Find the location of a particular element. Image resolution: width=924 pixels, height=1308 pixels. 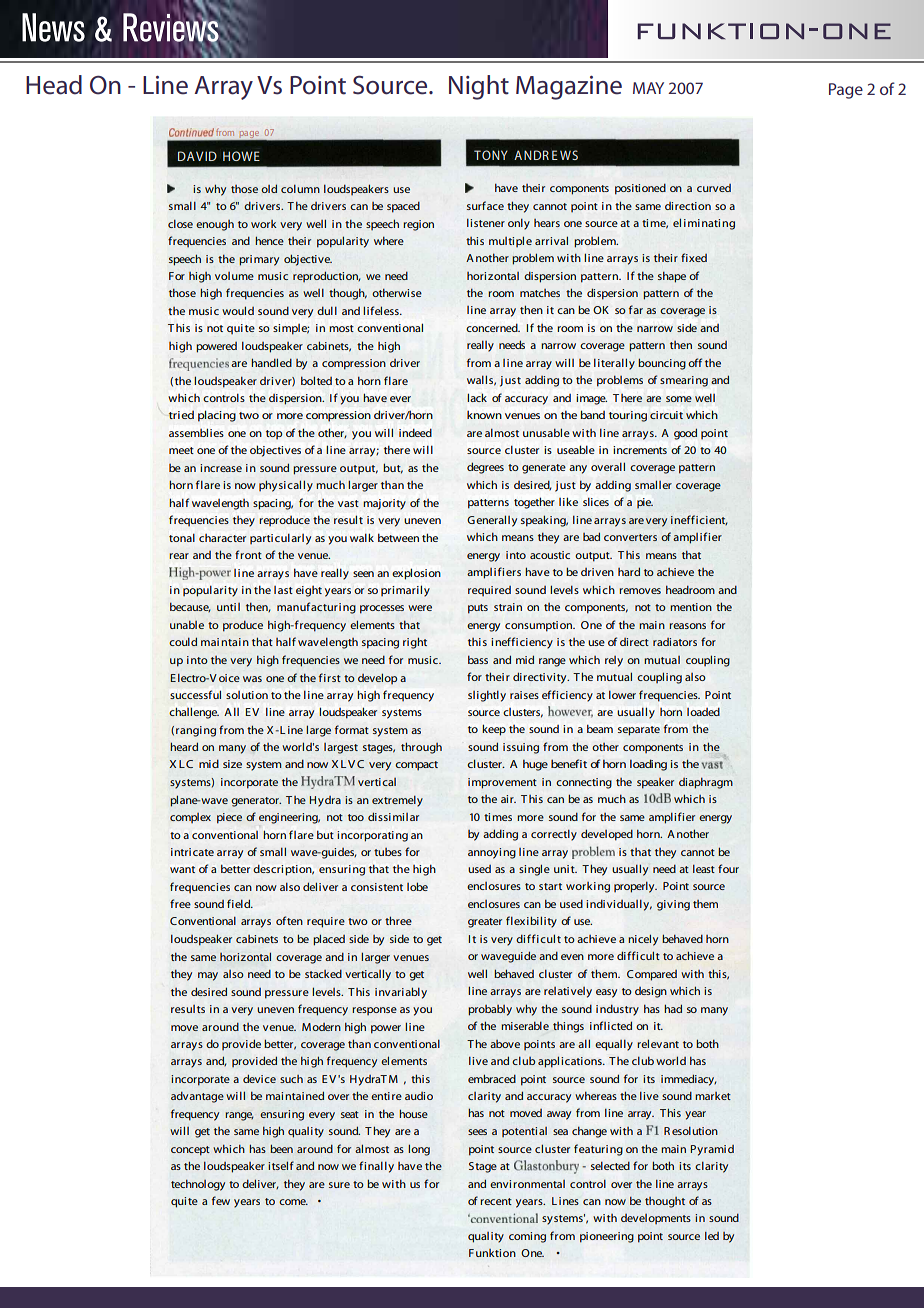

would is located at coordinates (238, 310).
